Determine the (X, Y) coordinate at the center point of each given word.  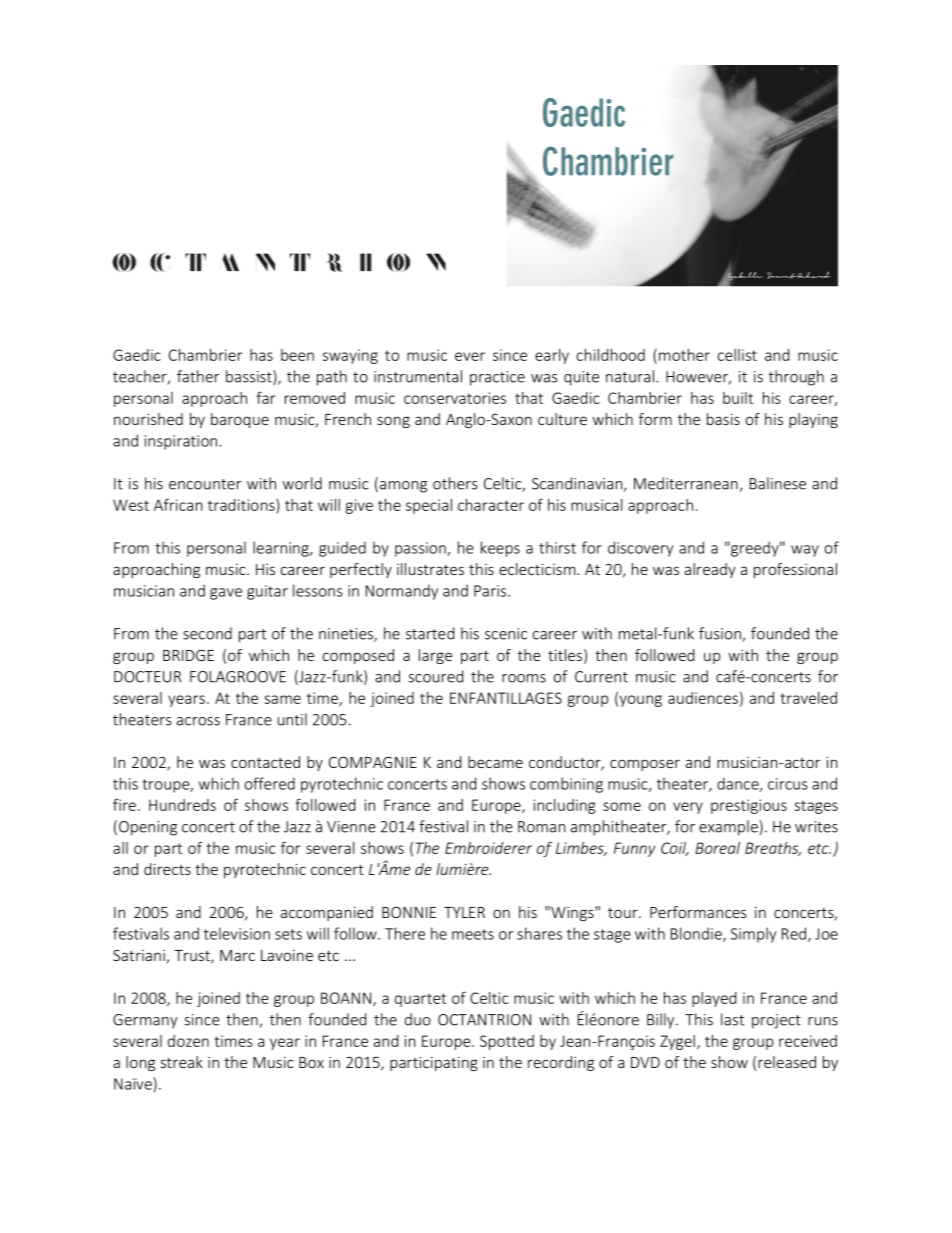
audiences (703, 698)
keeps (500, 549)
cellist (737, 355)
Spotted (507, 1042)
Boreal (717, 848)
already (710, 570)
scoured (436, 676)
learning (282, 549)
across (198, 721)
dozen (188, 1041)
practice (497, 378)
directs (167, 869)
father (198, 376)
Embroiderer (488, 848)
